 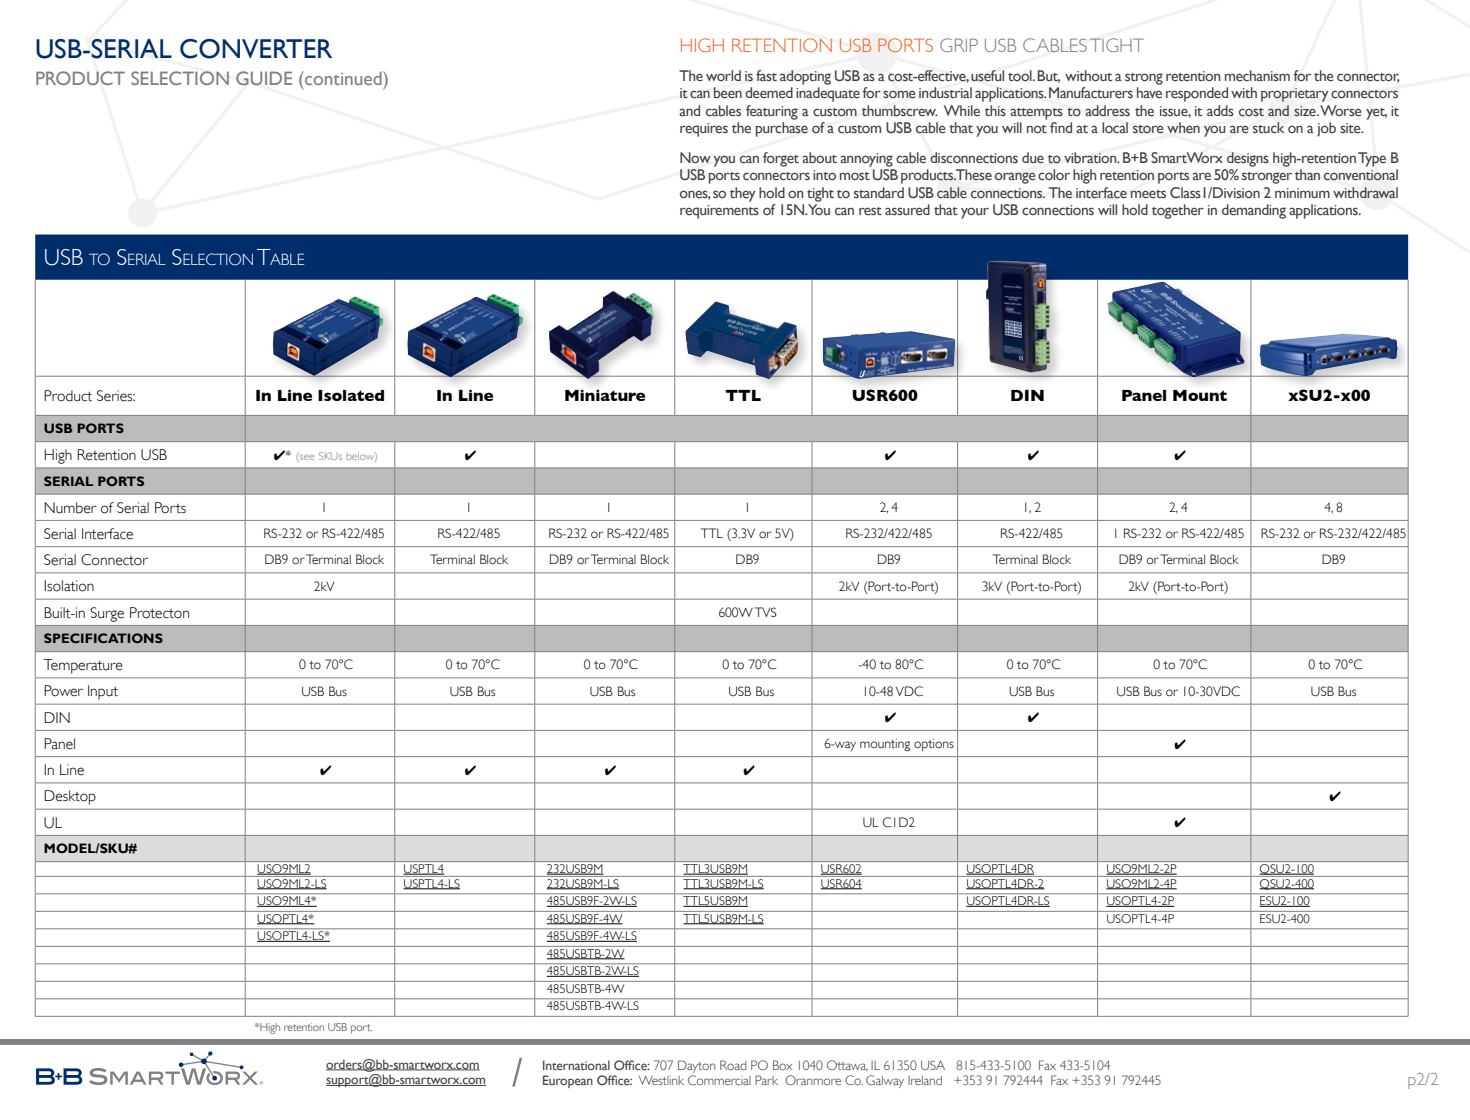 What do you see at coordinates (1178, 211) in the screenshot?
I see `together` at bounding box center [1178, 211].
